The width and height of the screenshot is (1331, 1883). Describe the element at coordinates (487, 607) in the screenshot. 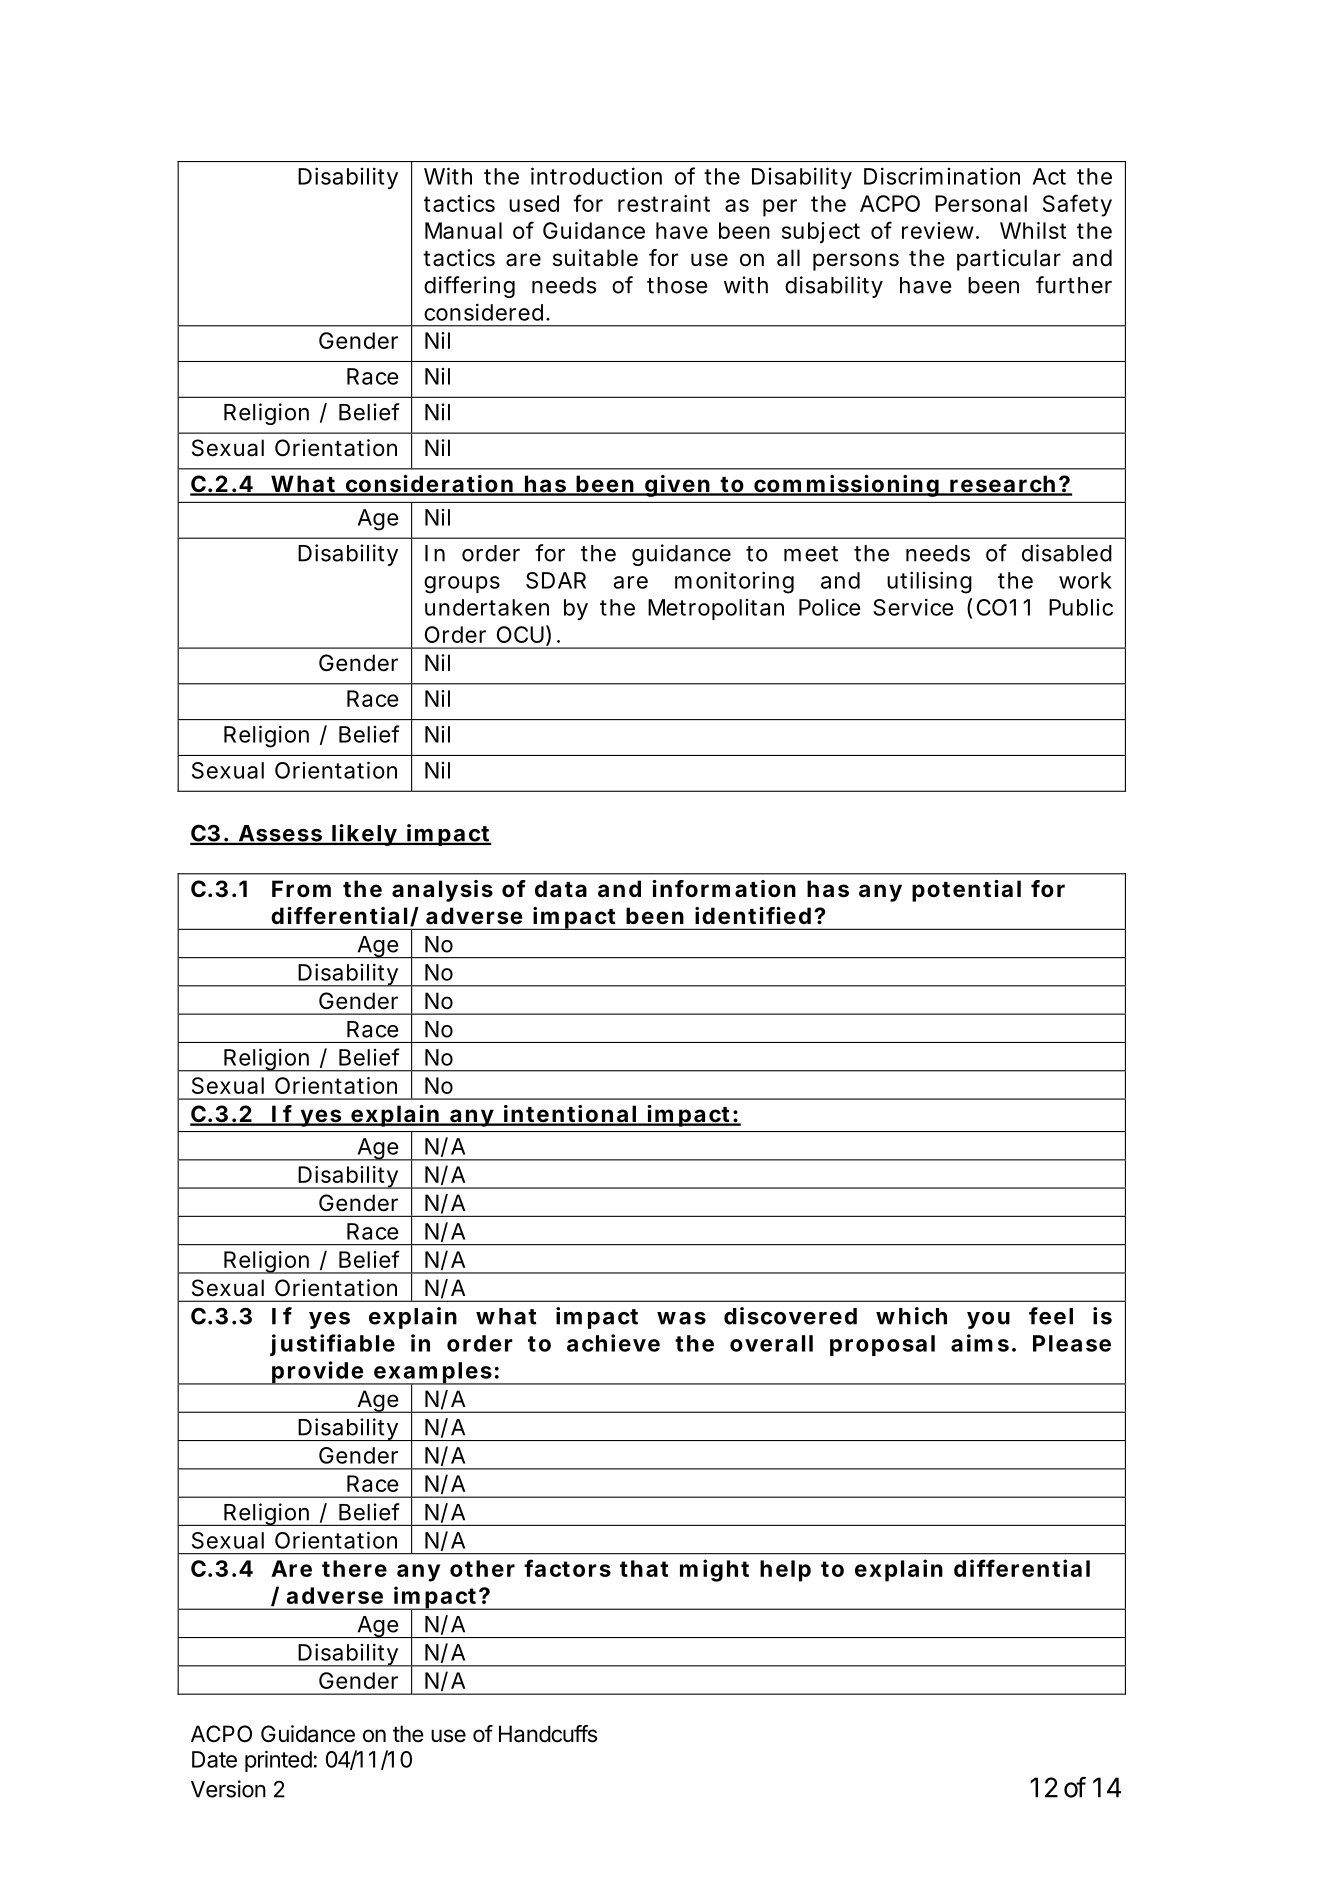

I see `undertaken` at that location.
